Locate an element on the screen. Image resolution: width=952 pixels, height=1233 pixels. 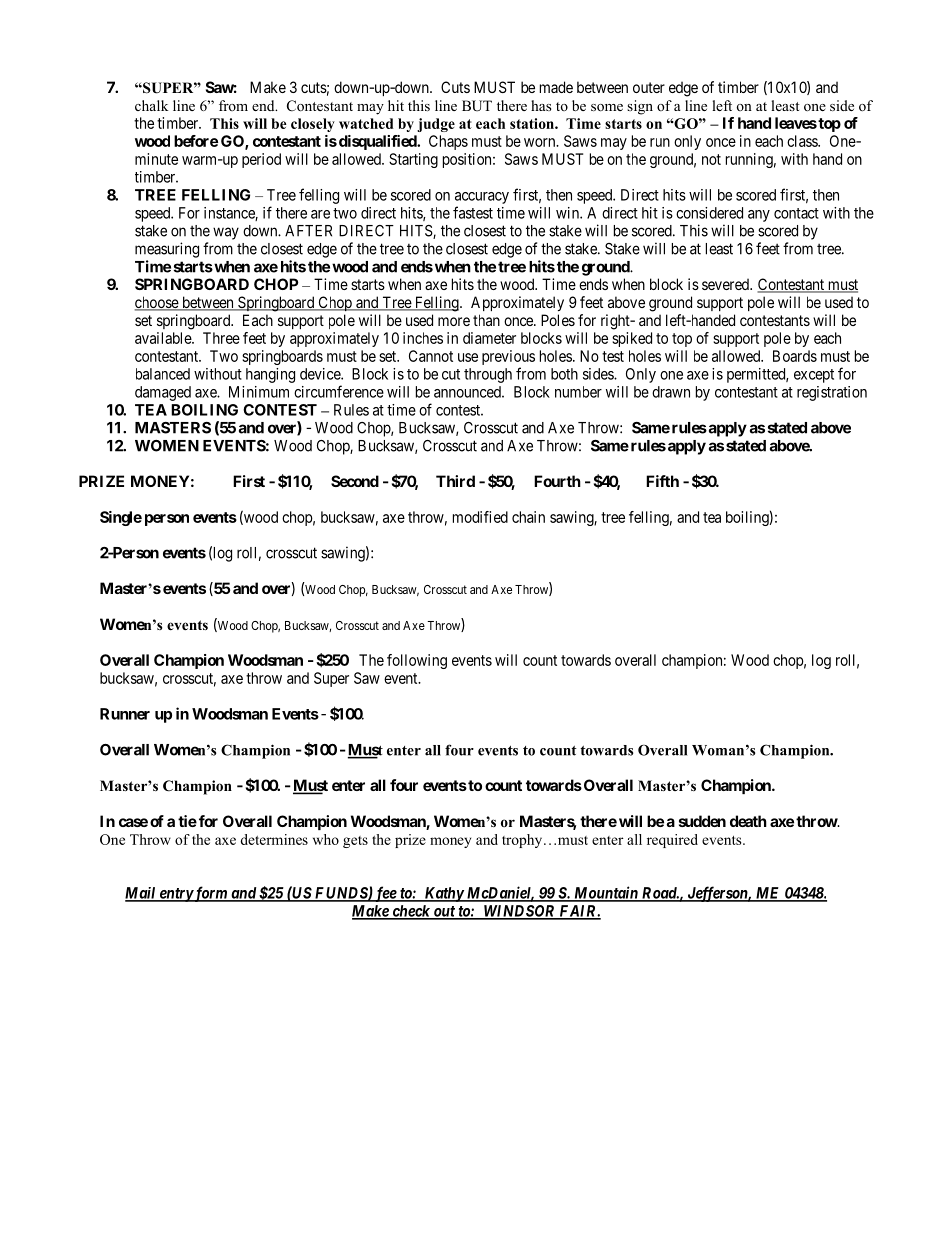
BUT is located at coordinates (477, 106).
